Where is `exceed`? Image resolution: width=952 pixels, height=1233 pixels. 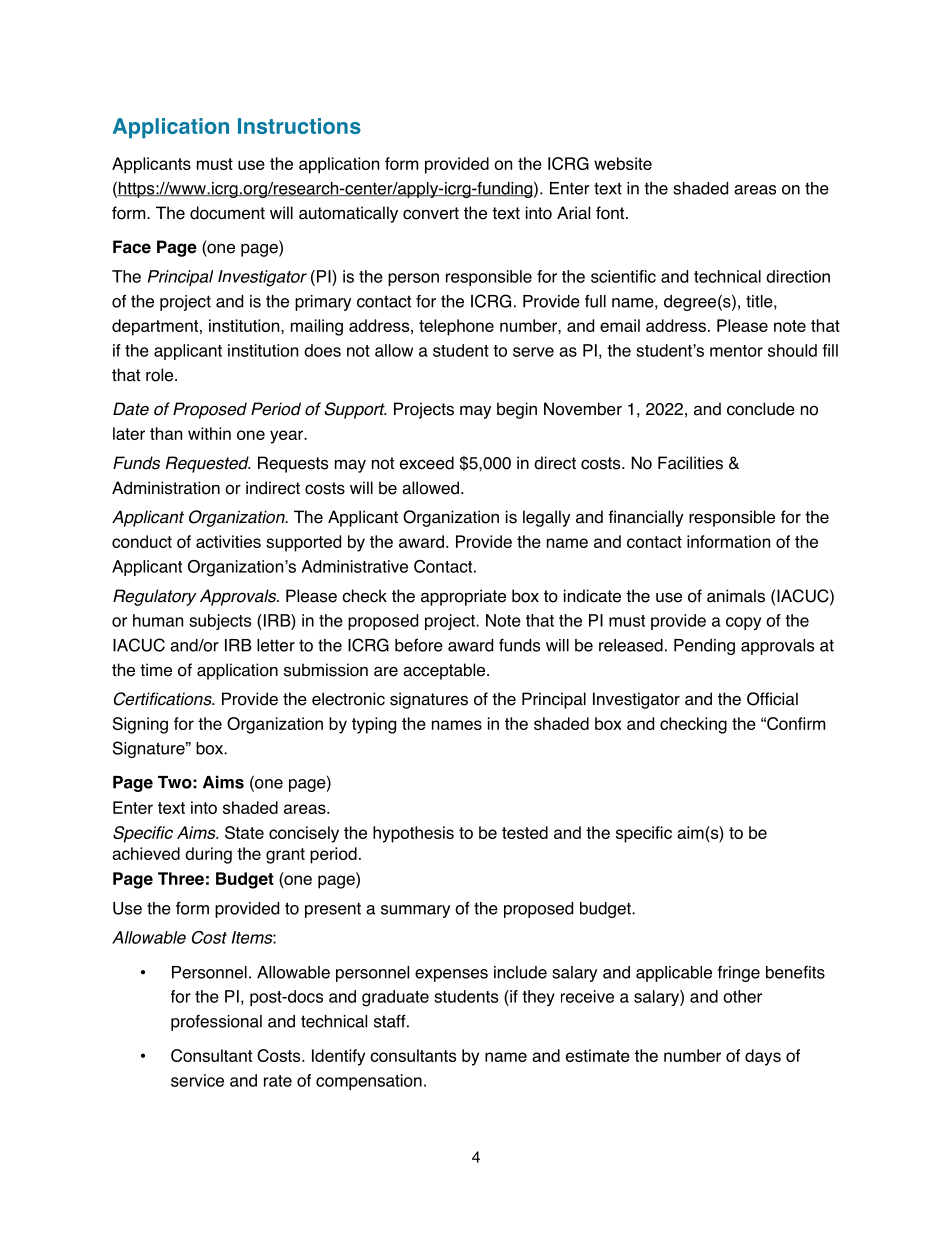 exceed is located at coordinates (427, 463).
